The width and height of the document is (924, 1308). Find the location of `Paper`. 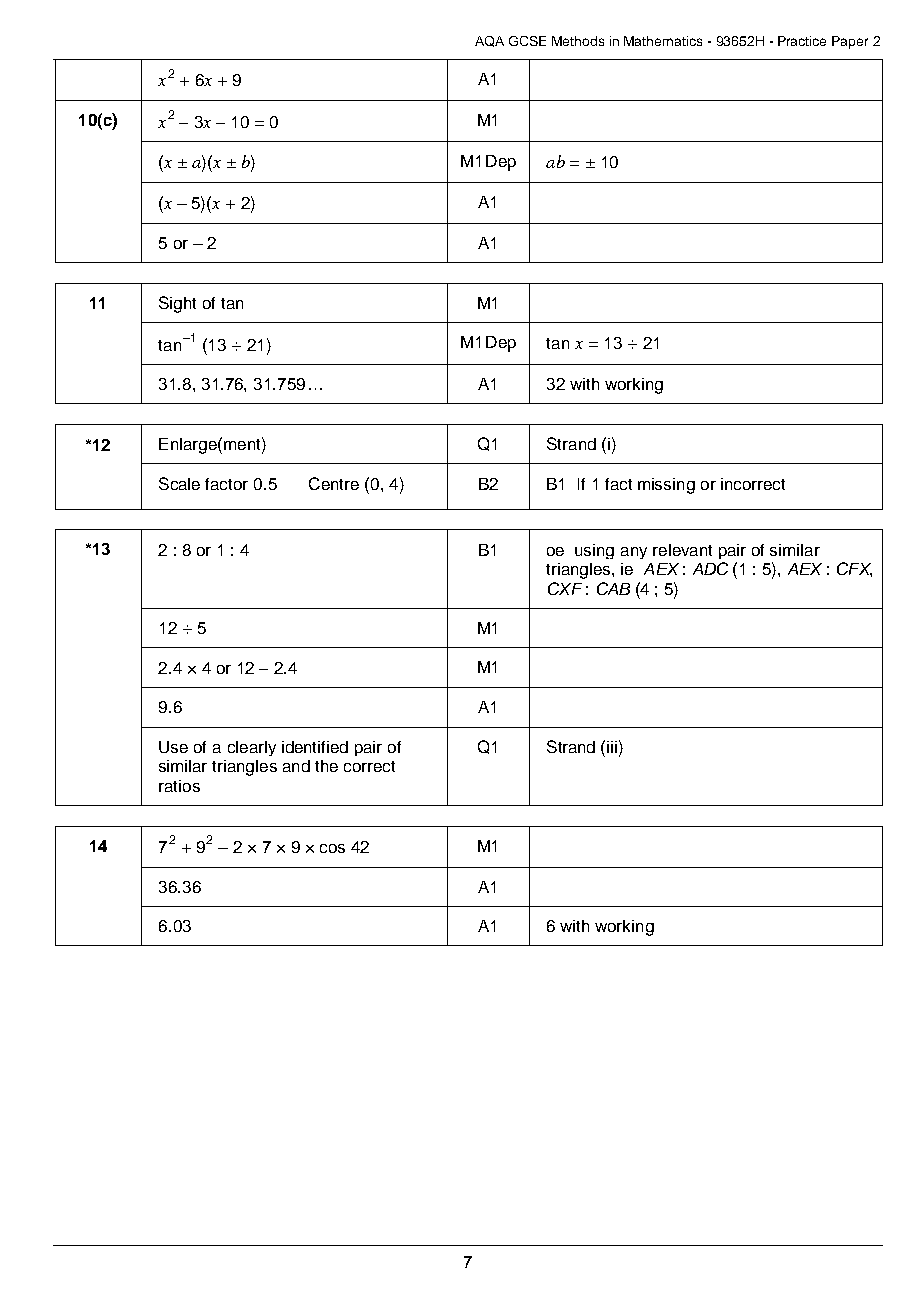

Paper is located at coordinates (850, 42).
